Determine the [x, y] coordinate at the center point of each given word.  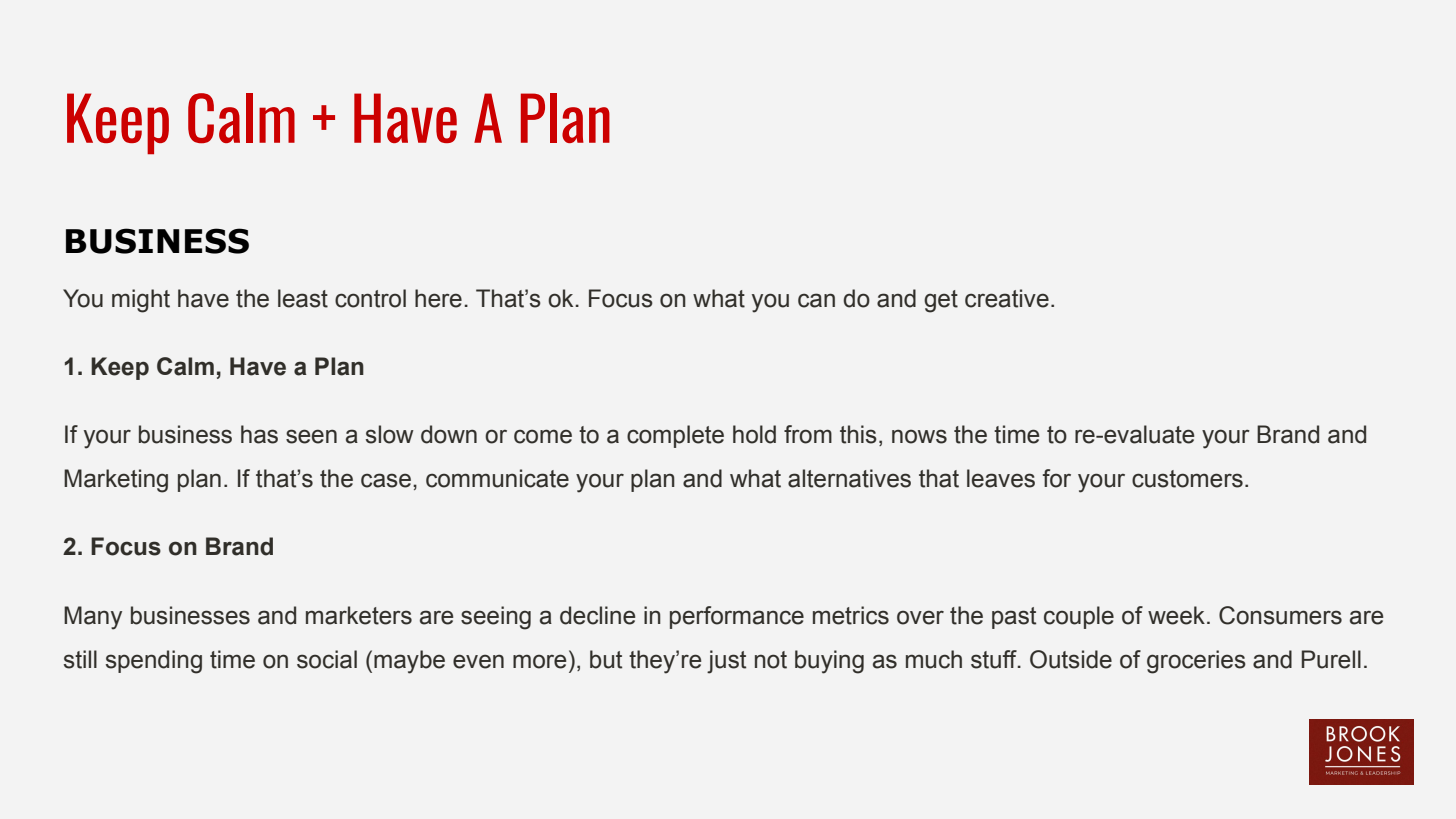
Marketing [116, 481]
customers [1187, 479]
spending [154, 662]
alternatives [849, 478]
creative [1007, 298]
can [816, 300]
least [303, 298]
